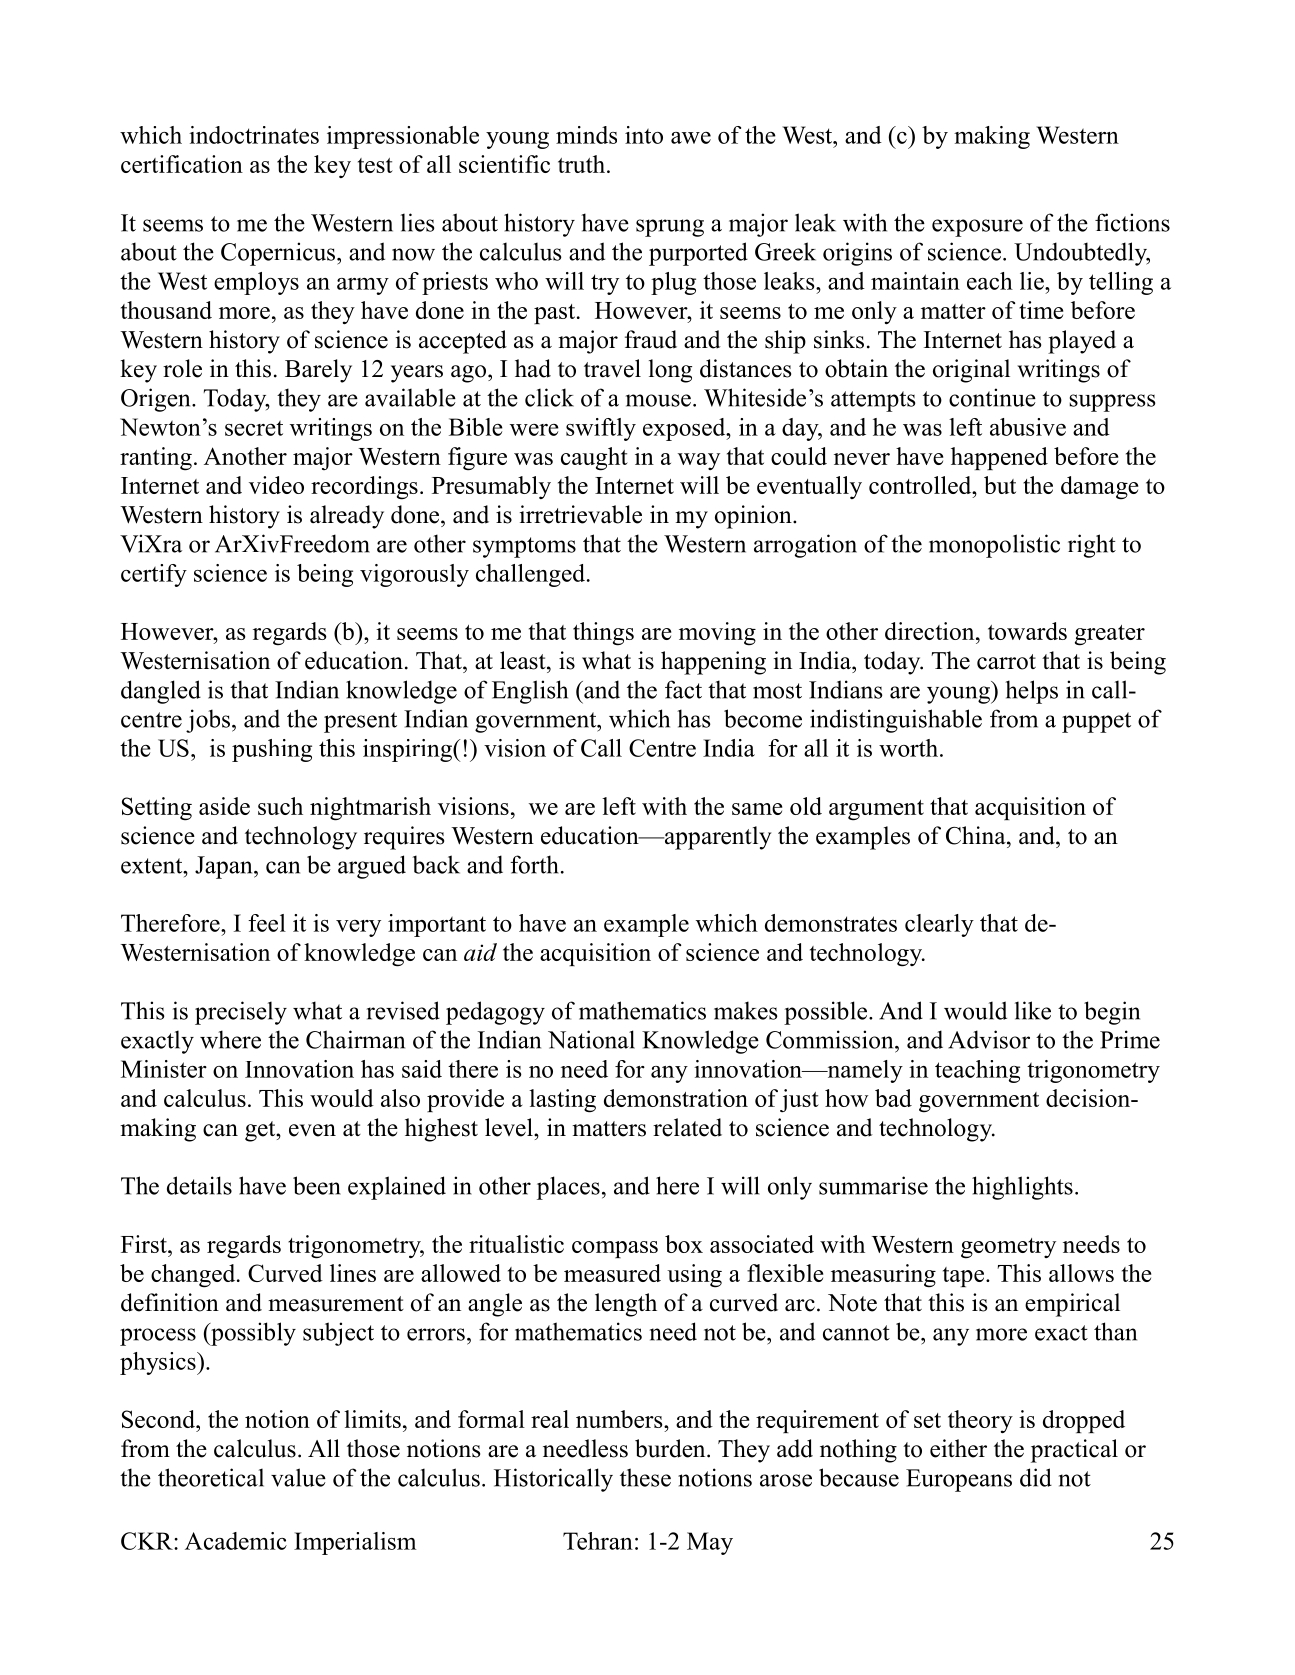 The height and width of the page is (1675, 1295). I want to click on truth, so click(583, 164).
